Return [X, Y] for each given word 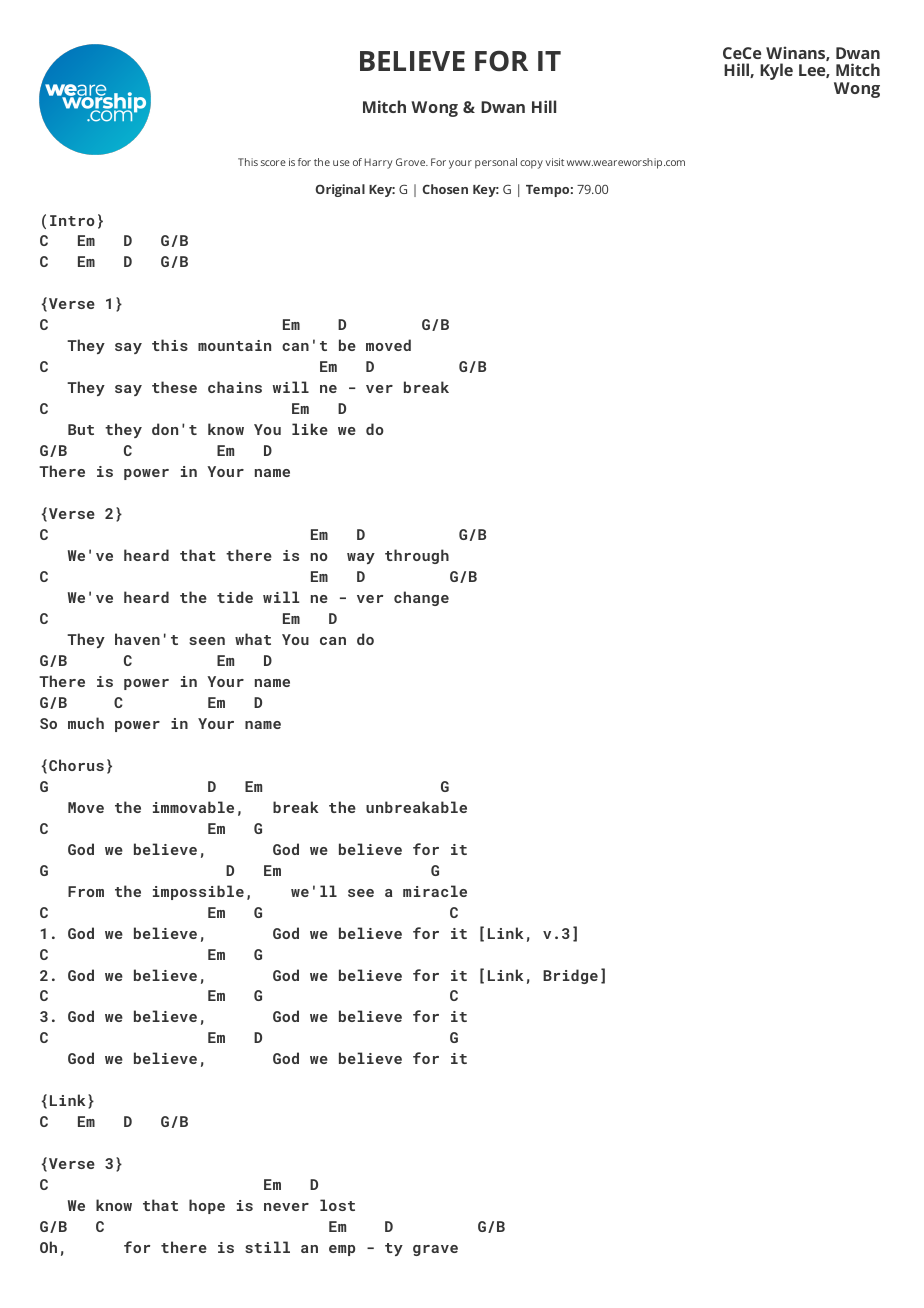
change [421, 598]
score [273, 163]
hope [207, 1206]
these [174, 387]
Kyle [776, 71]
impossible [198, 892]
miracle [435, 891]
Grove [412, 162]
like [310, 429]
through [417, 556]
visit [554, 162]
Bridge [570, 976]
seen [207, 641]
